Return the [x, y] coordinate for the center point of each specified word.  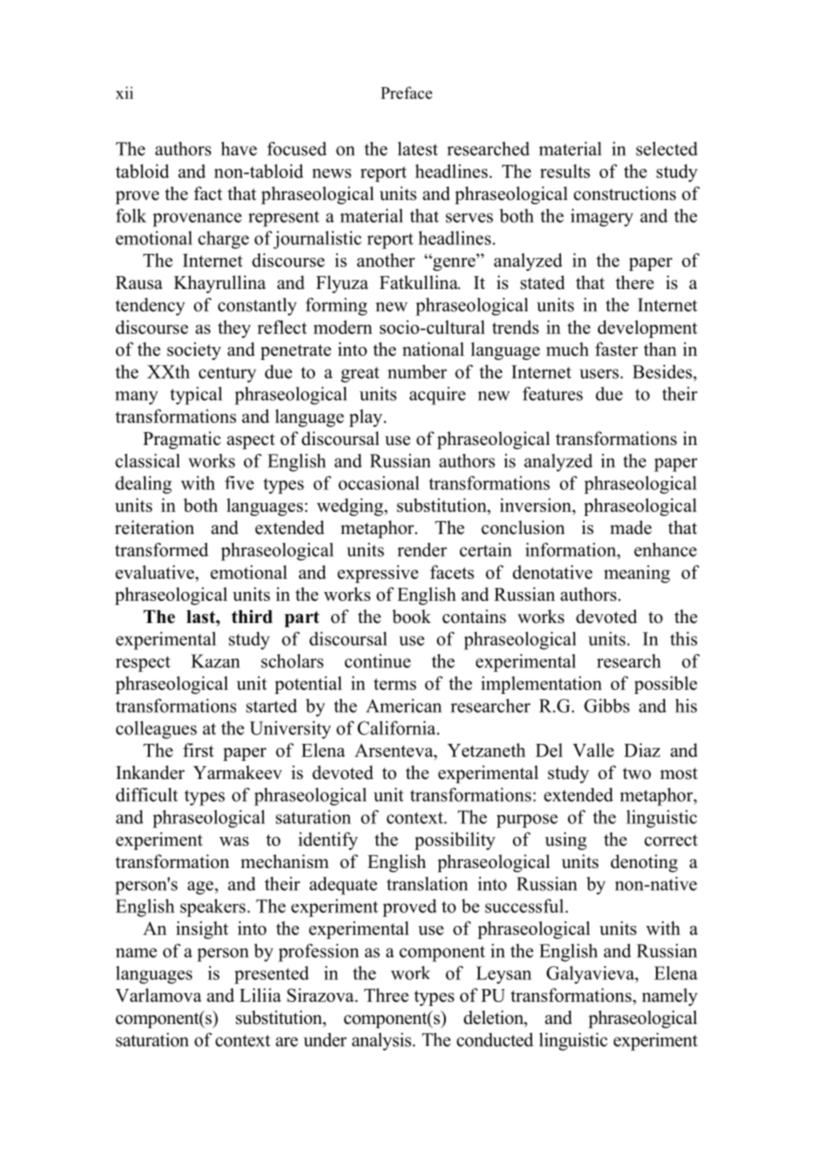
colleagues [156, 730]
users [600, 374]
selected [667, 149]
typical [196, 396]
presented [271, 975]
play [367, 418]
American [404, 706]
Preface [406, 92]
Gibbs [607, 706]
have [239, 149]
